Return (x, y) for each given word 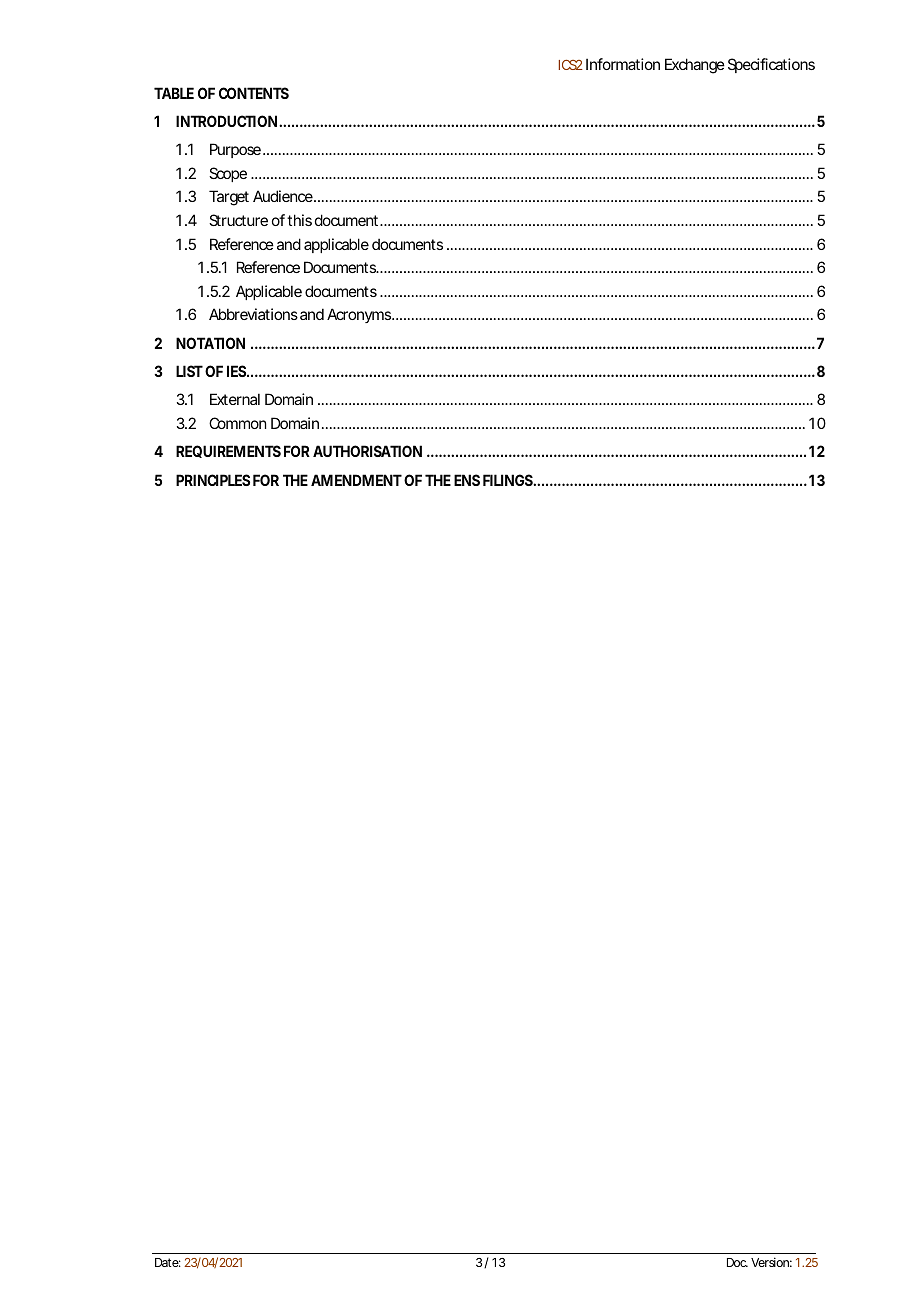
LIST (189, 371)
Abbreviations (253, 314)
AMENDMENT (356, 480)
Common (237, 423)
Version (770, 1262)
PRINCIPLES (213, 480)
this (299, 220)
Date (167, 1262)
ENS (467, 480)
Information (623, 64)
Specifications (771, 65)
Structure (238, 220)
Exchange (695, 66)
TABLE (174, 93)
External (235, 399)
